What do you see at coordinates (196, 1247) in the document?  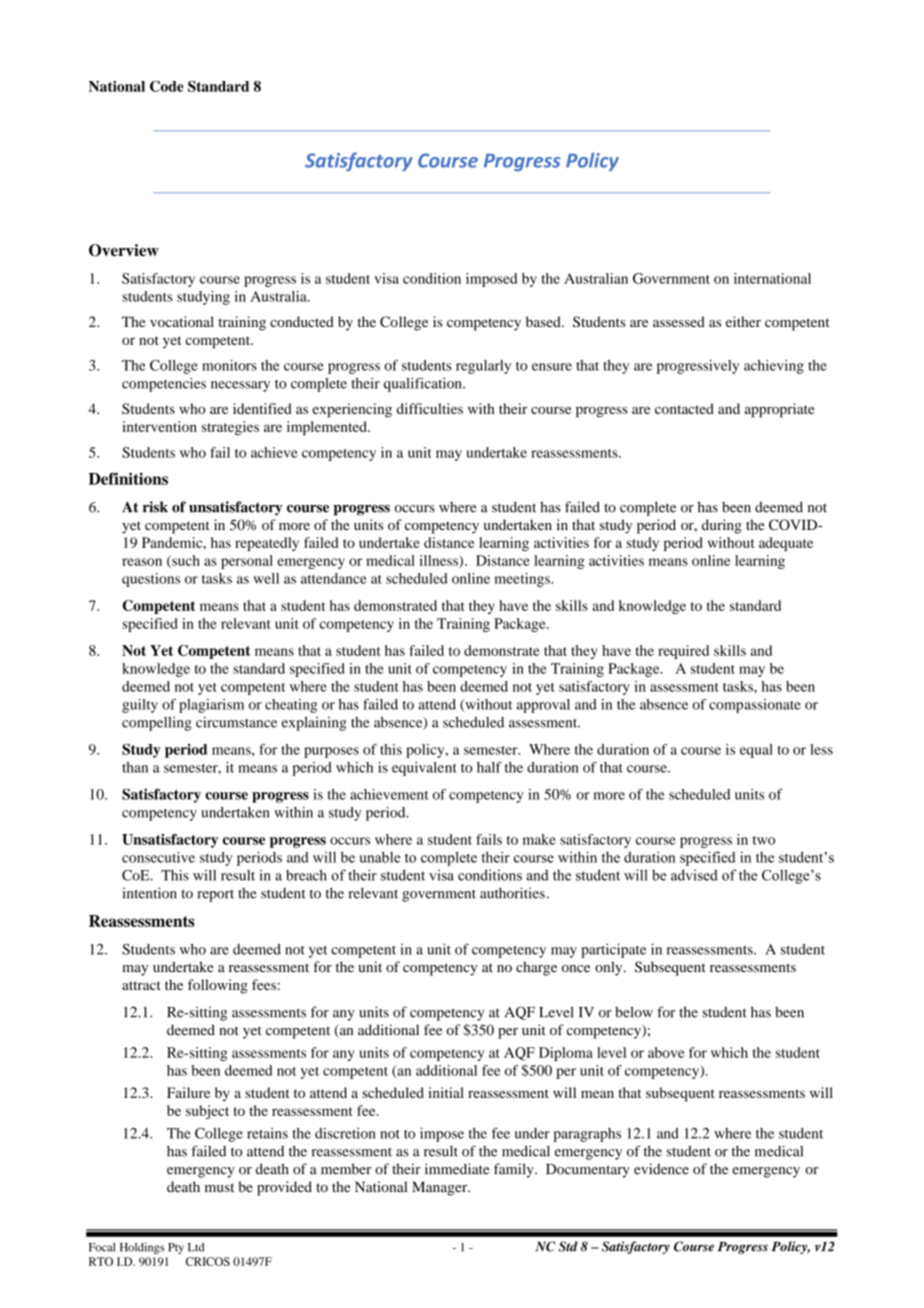 I see `Ltd` at bounding box center [196, 1247].
